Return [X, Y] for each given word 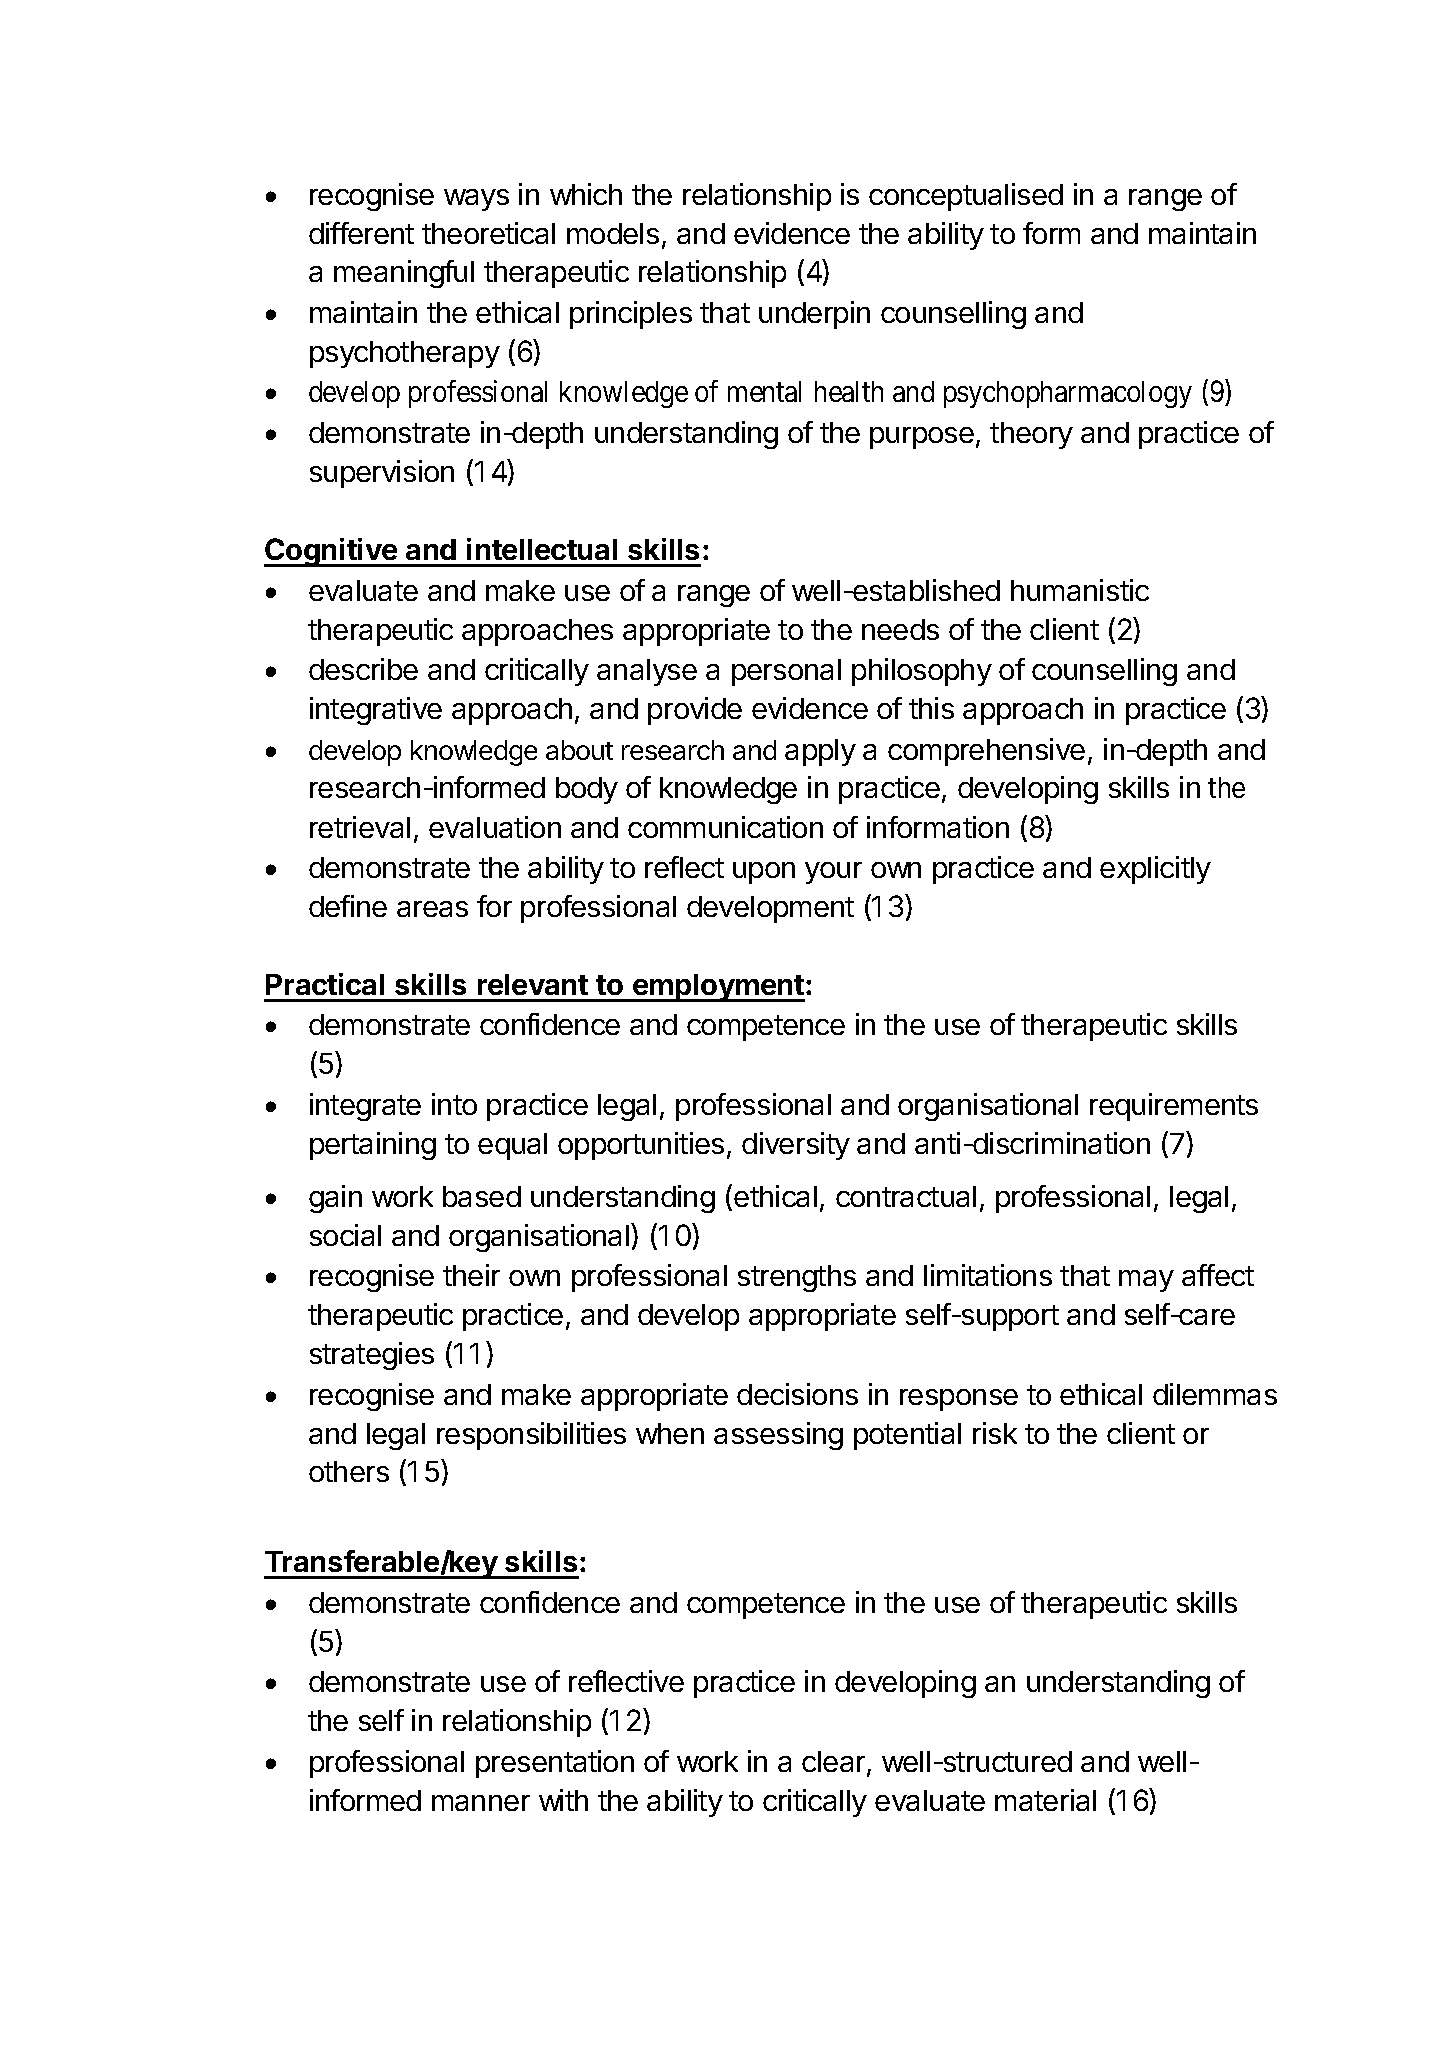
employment [717, 988]
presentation [555, 1764]
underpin [814, 315]
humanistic [1080, 590]
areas [432, 909]
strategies [372, 1356]
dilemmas [1215, 1394]
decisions [797, 1394]
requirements [1174, 1107]
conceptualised [966, 197]
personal [786, 672]
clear [835, 1763]
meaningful [404, 274]
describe [363, 669]
